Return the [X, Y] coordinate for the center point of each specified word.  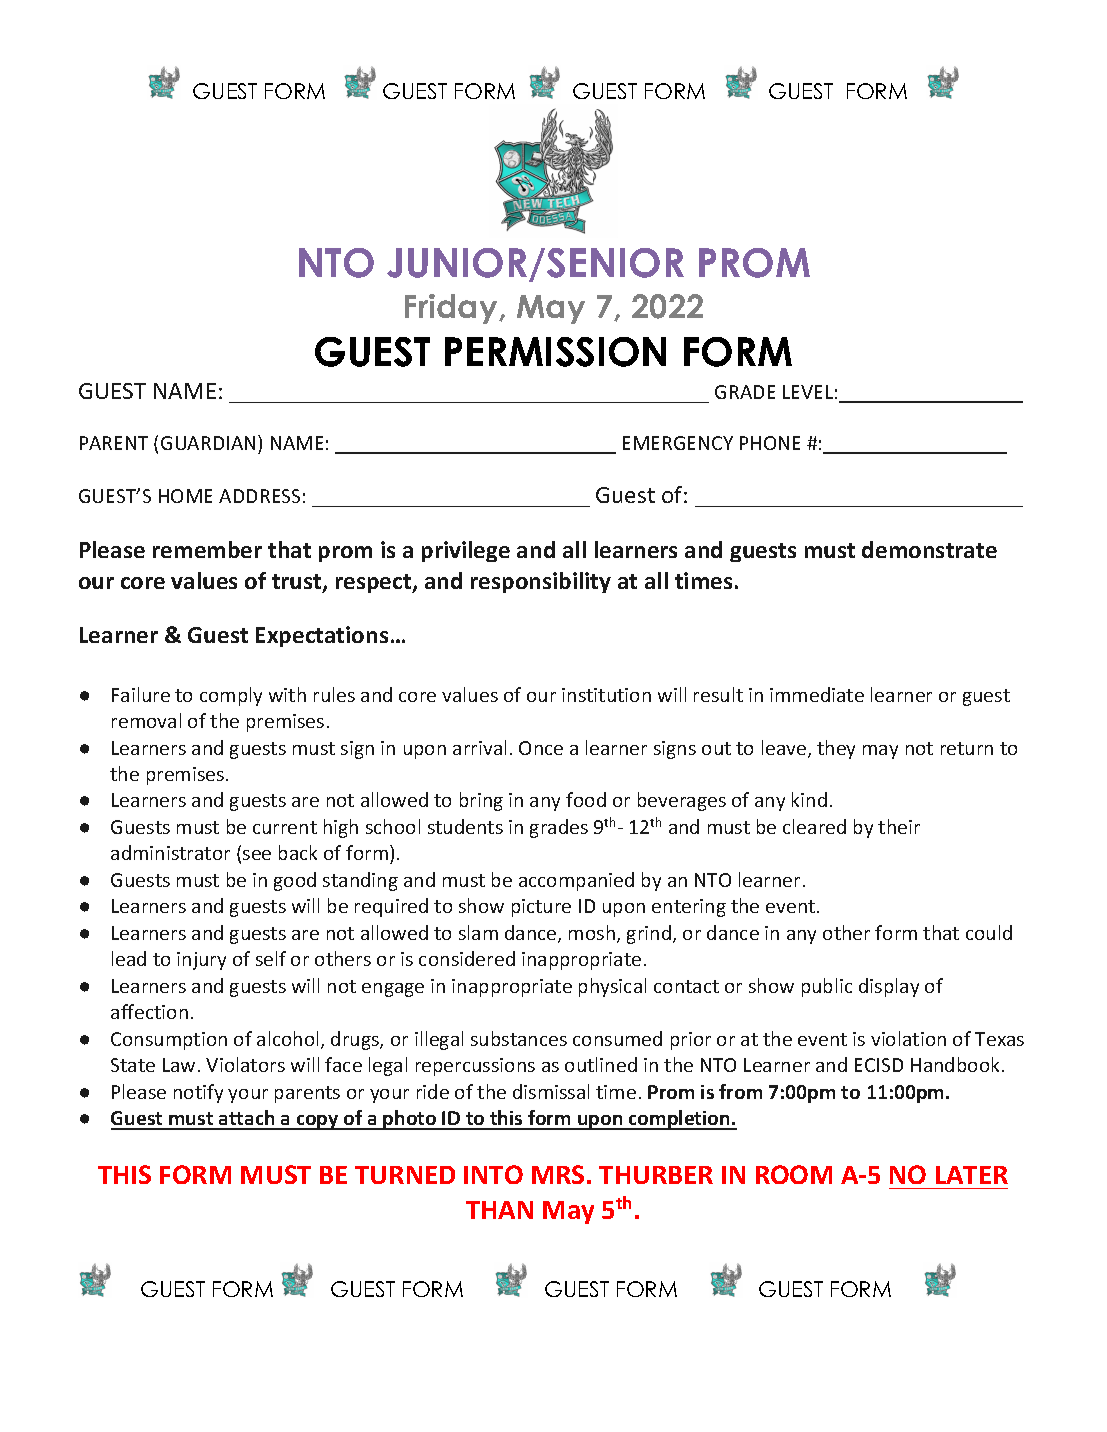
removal [146, 720]
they [836, 749]
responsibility [541, 582]
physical [612, 987]
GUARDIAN [208, 443]
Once [541, 748]
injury [201, 961]
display [889, 987]
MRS [558, 1174]
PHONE [770, 443]
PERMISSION [555, 352]
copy [318, 1122]
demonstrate [929, 549]
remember [207, 549]
